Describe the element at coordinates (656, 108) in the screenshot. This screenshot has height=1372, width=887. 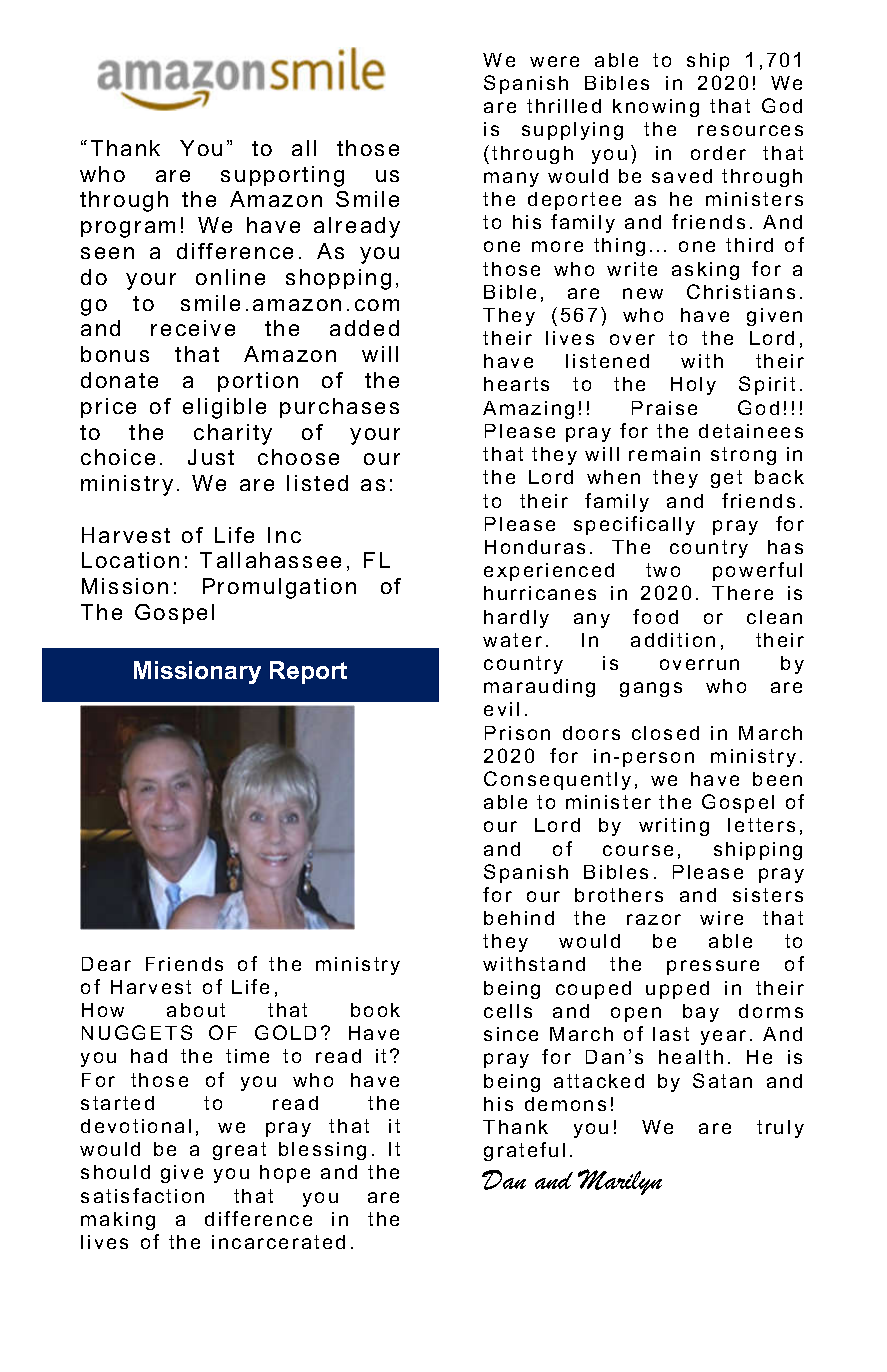
I see `knowing` at that location.
